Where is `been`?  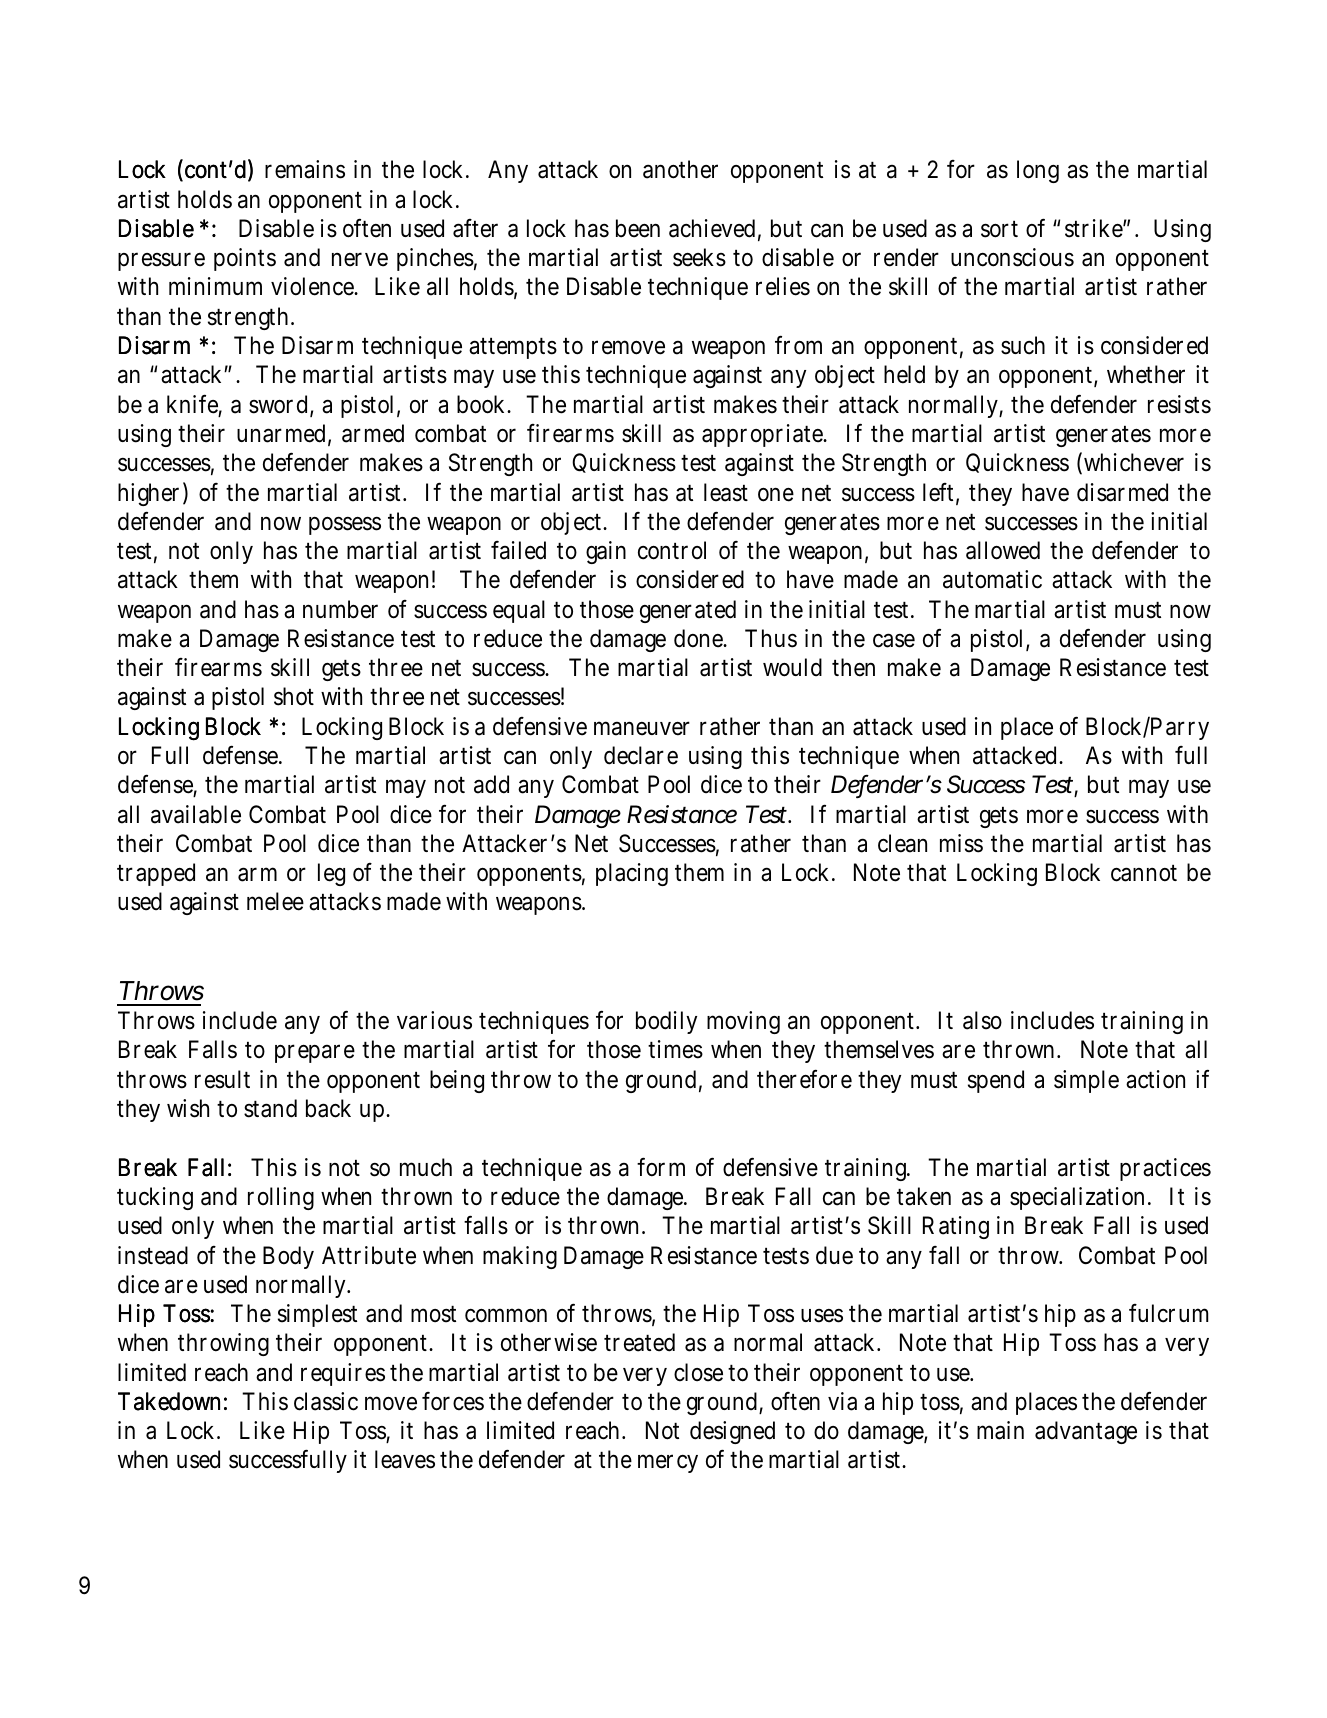 been is located at coordinates (638, 228).
